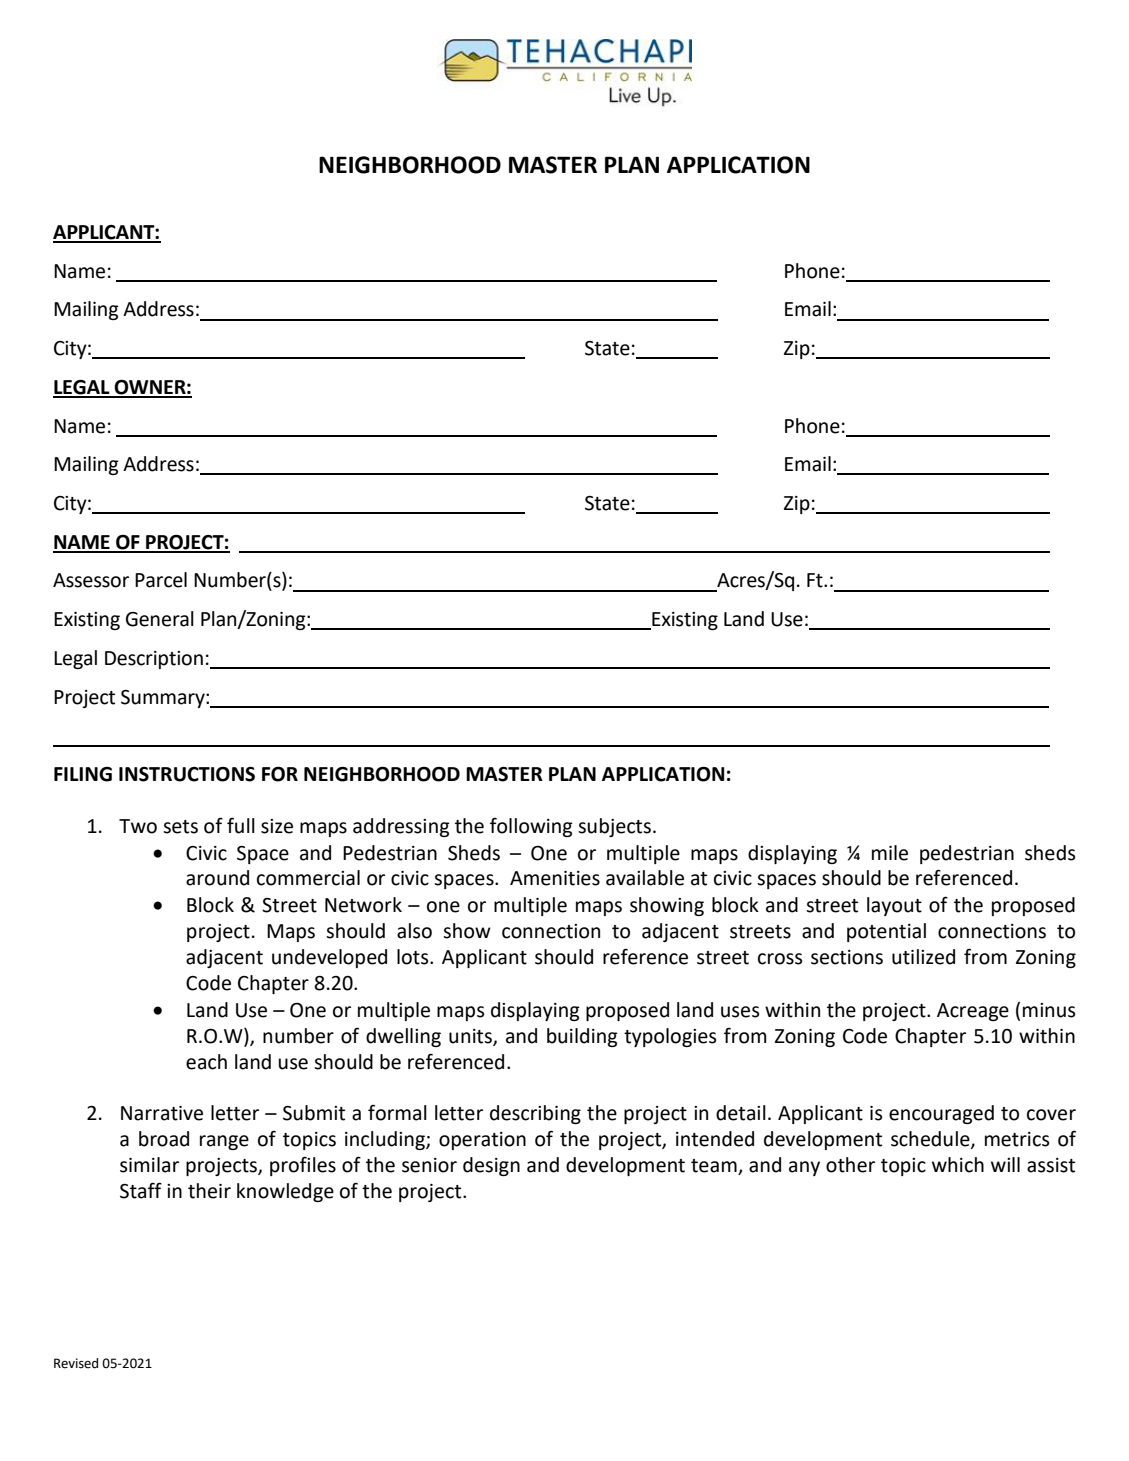 The width and height of the screenshot is (1129, 1461). I want to click on Revised, so click(76, 1363).
